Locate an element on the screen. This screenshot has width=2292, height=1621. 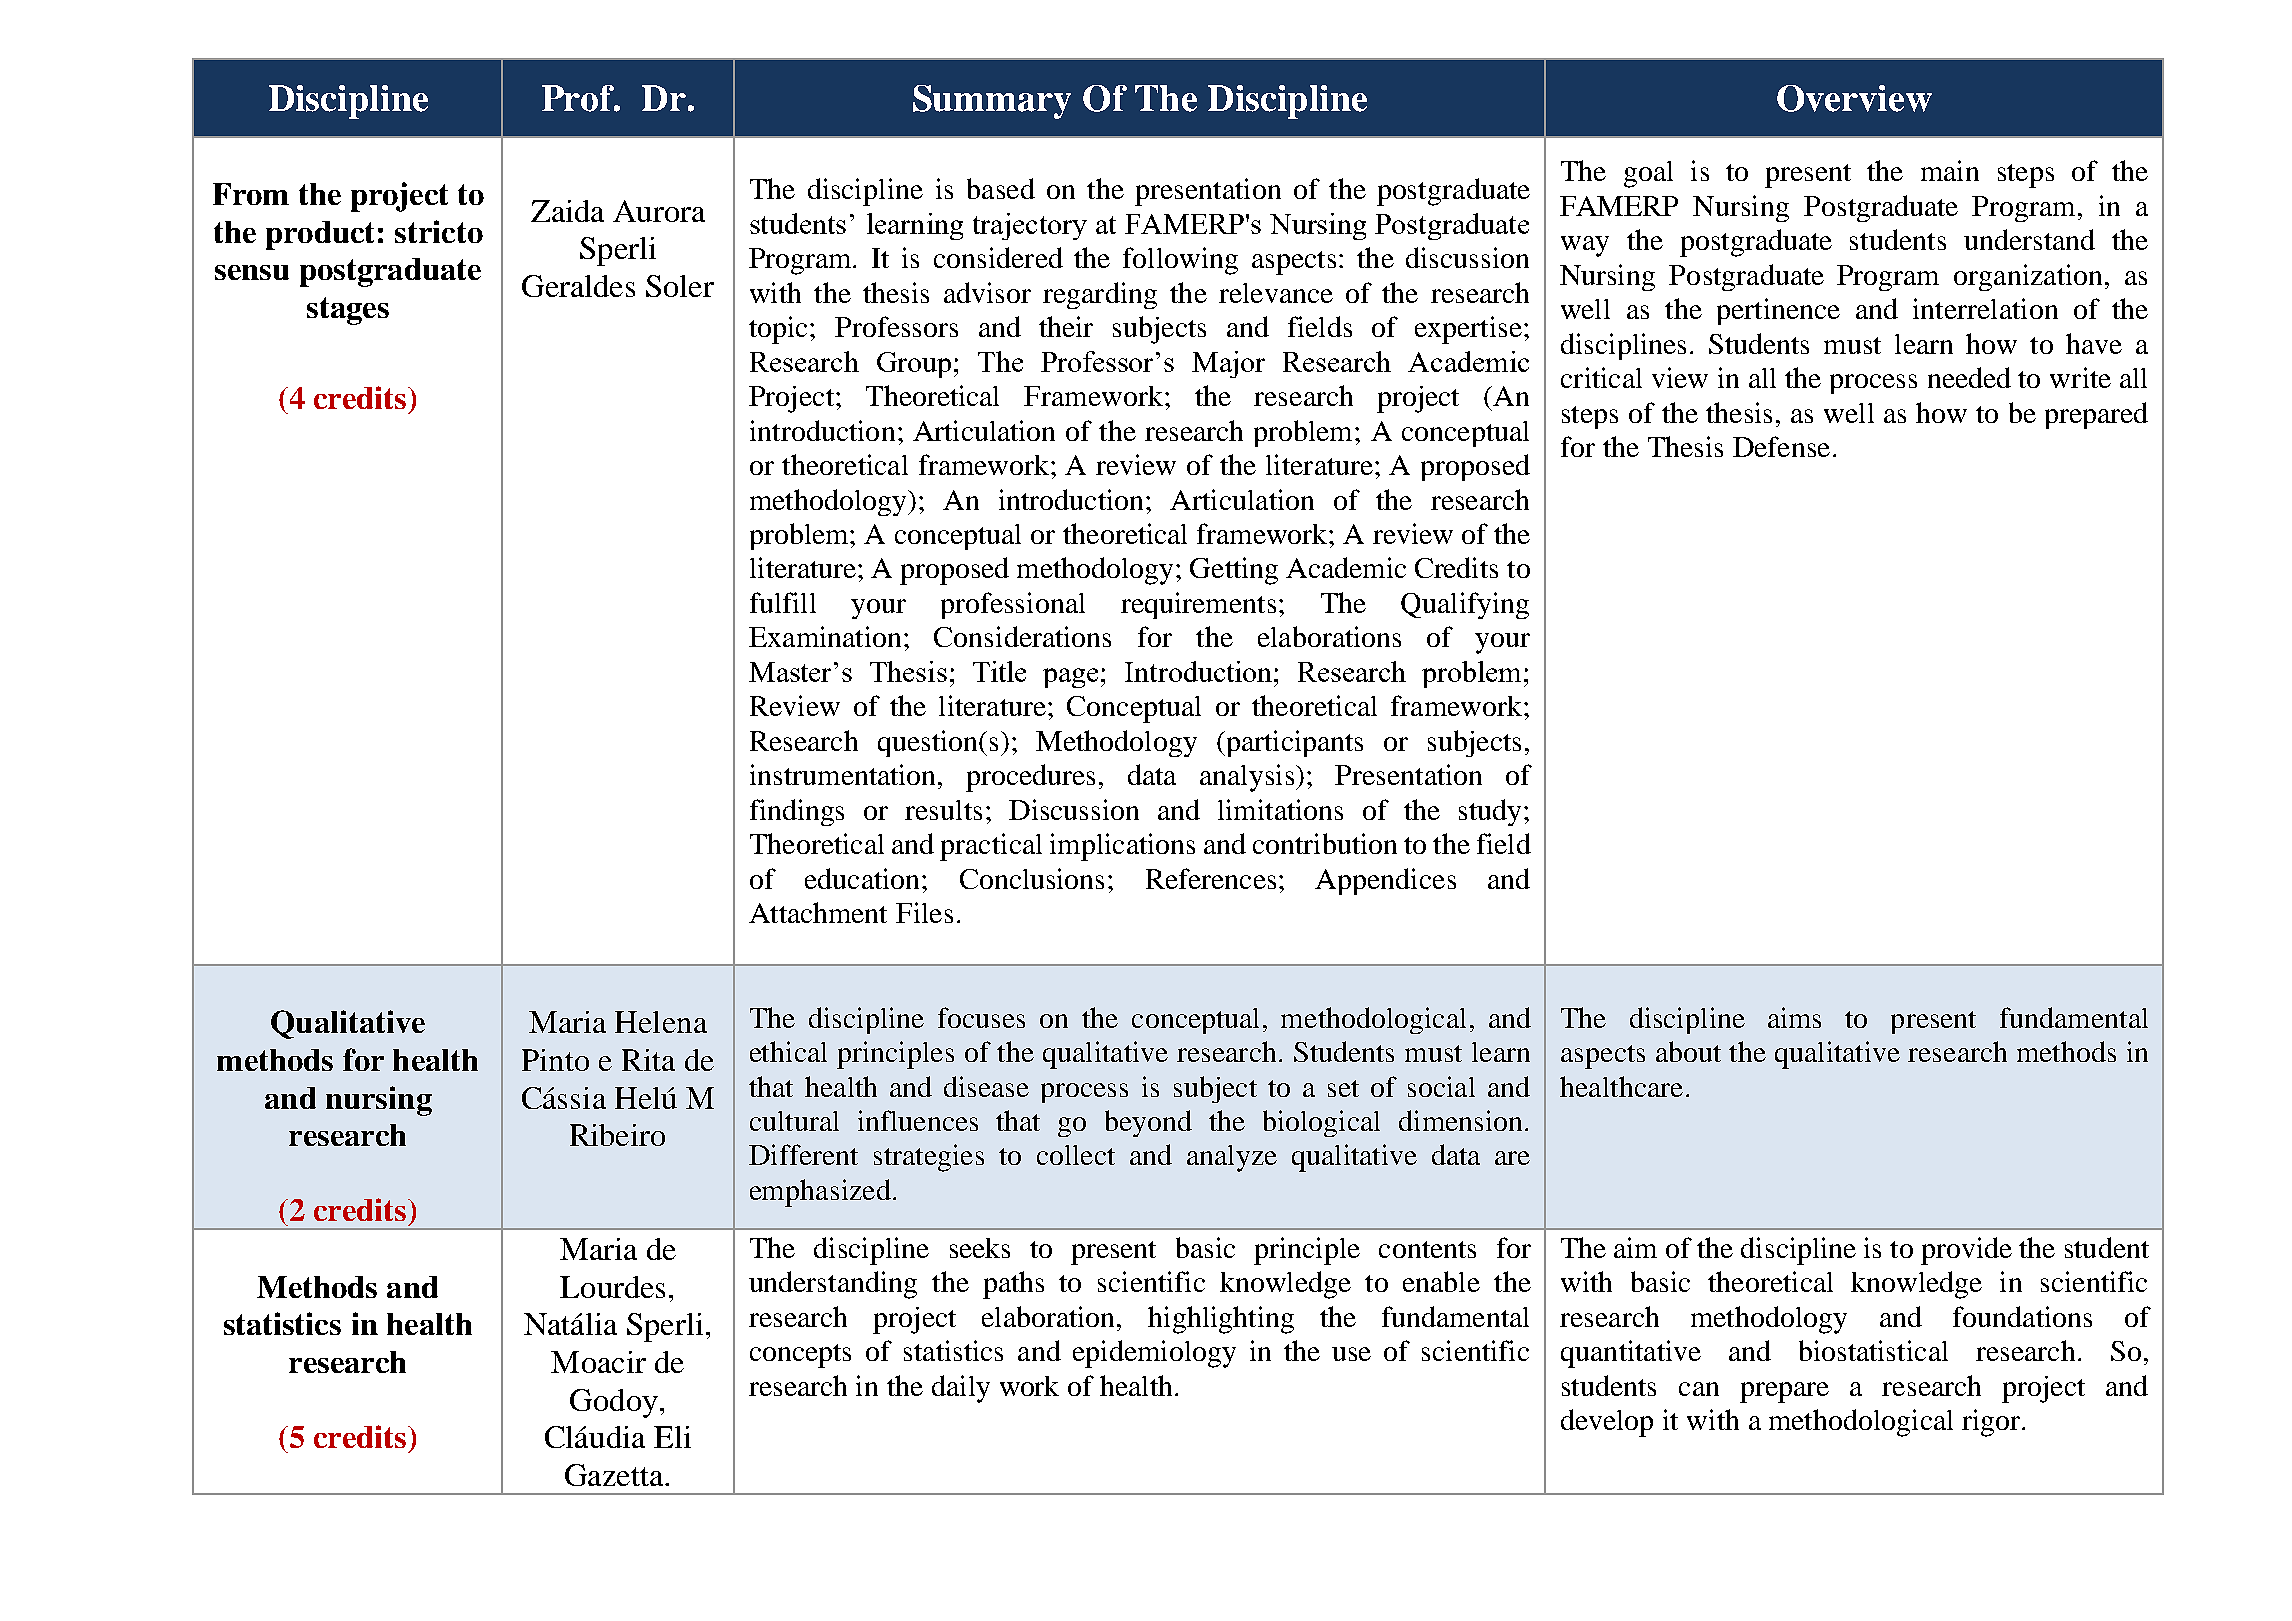
epidemiology is located at coordinates (1154, 1354).
